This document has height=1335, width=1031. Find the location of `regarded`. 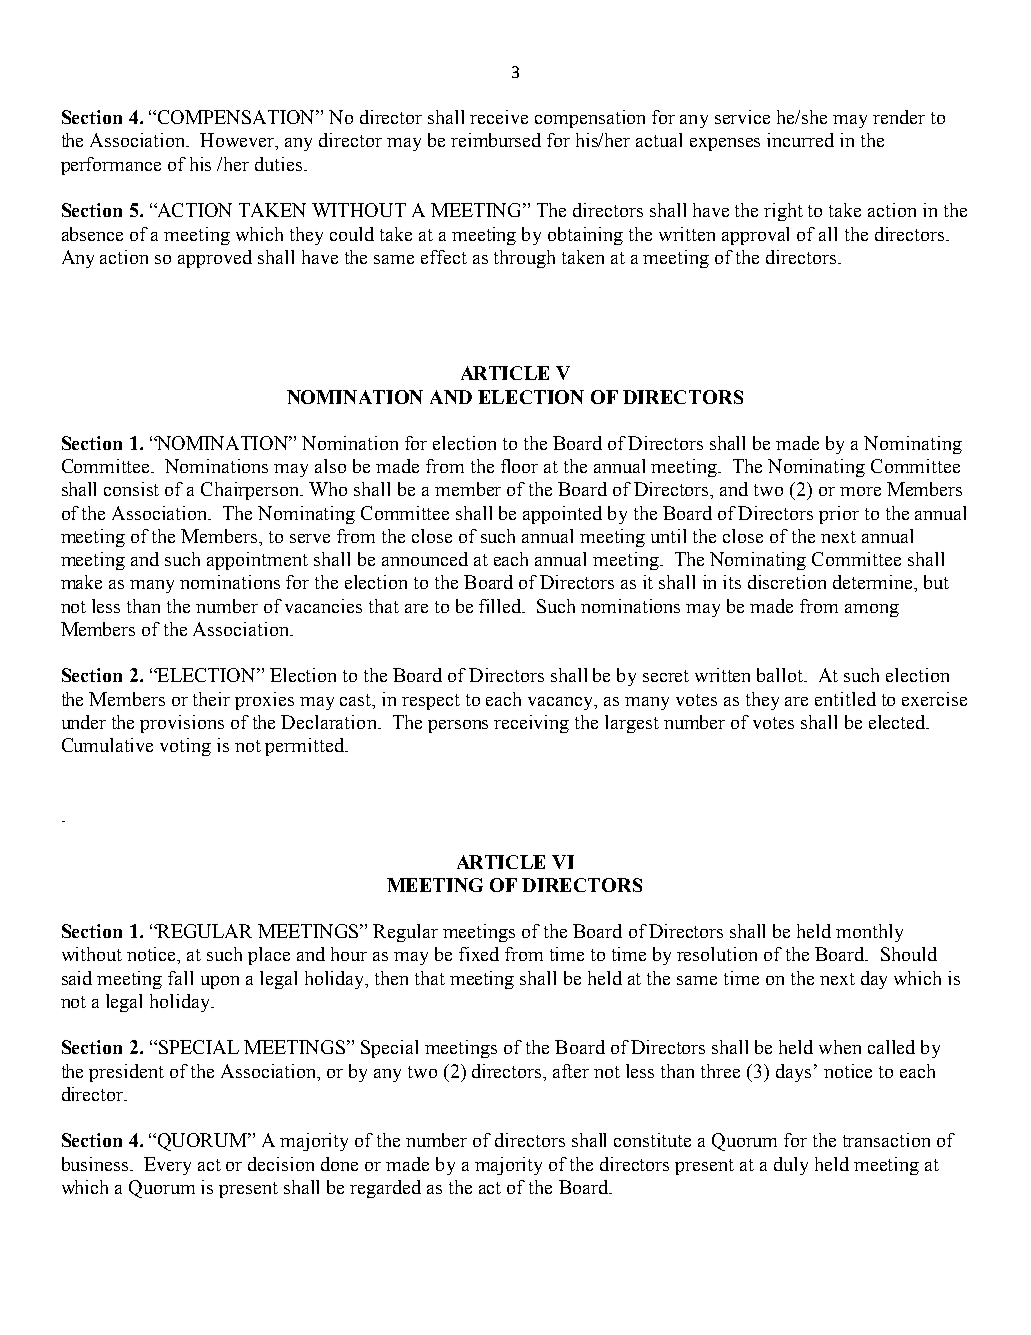

regarded is located at coordinates (385, 1189).
